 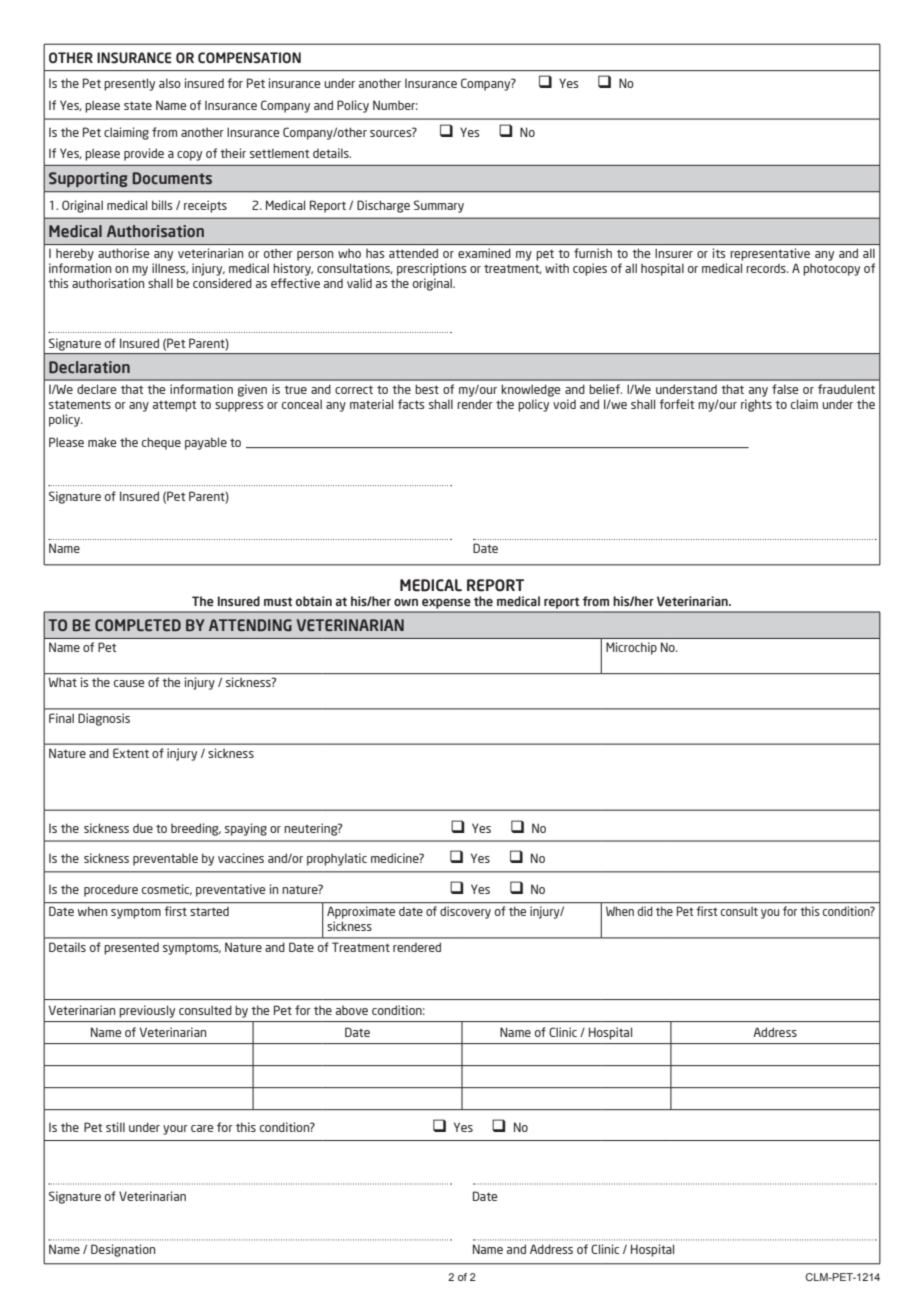 What do you see at coordinates (123, 1250) in the image?
I see `Designation` at bounding box center [123, 1250].
